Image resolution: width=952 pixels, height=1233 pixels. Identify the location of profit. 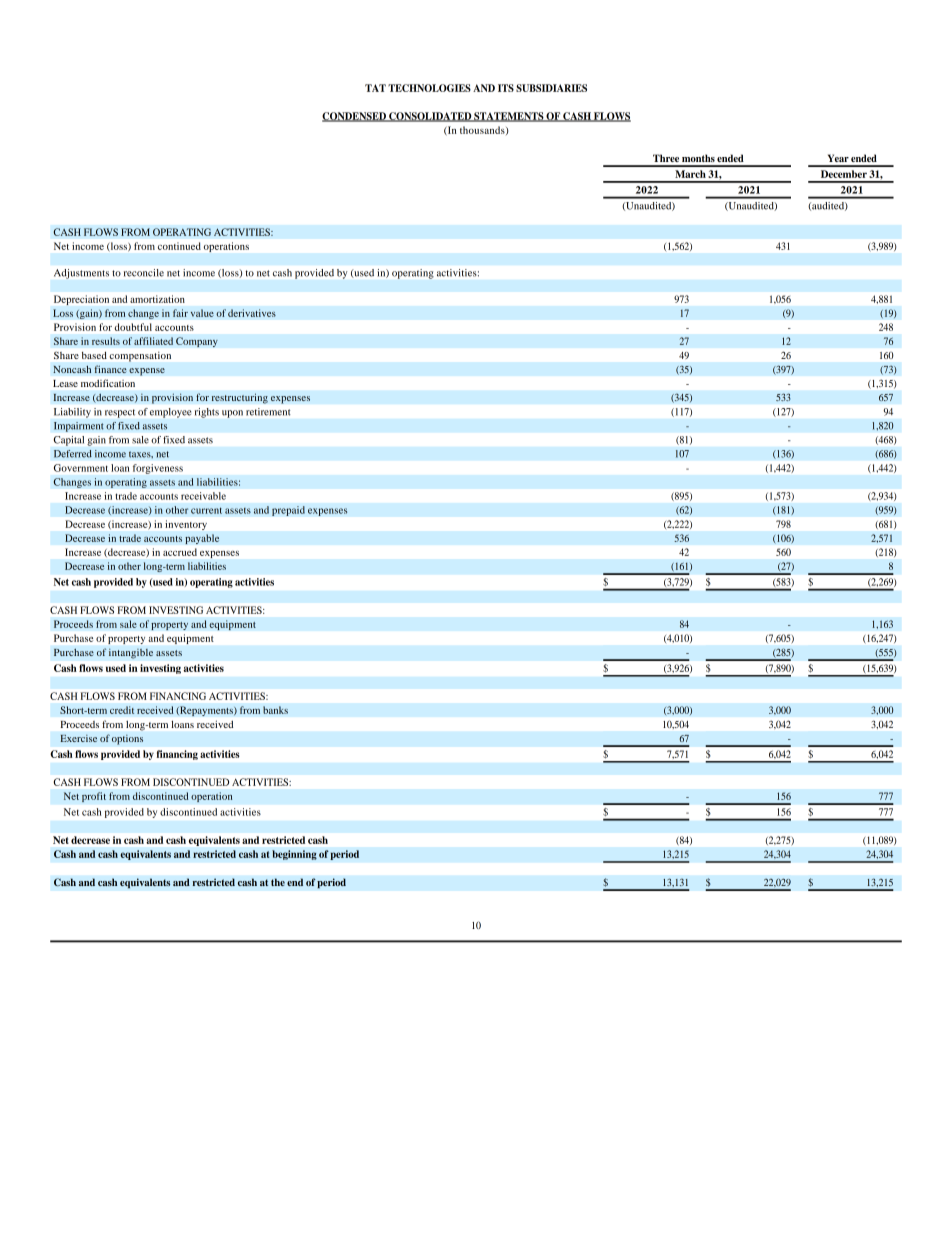
(94, 797).
